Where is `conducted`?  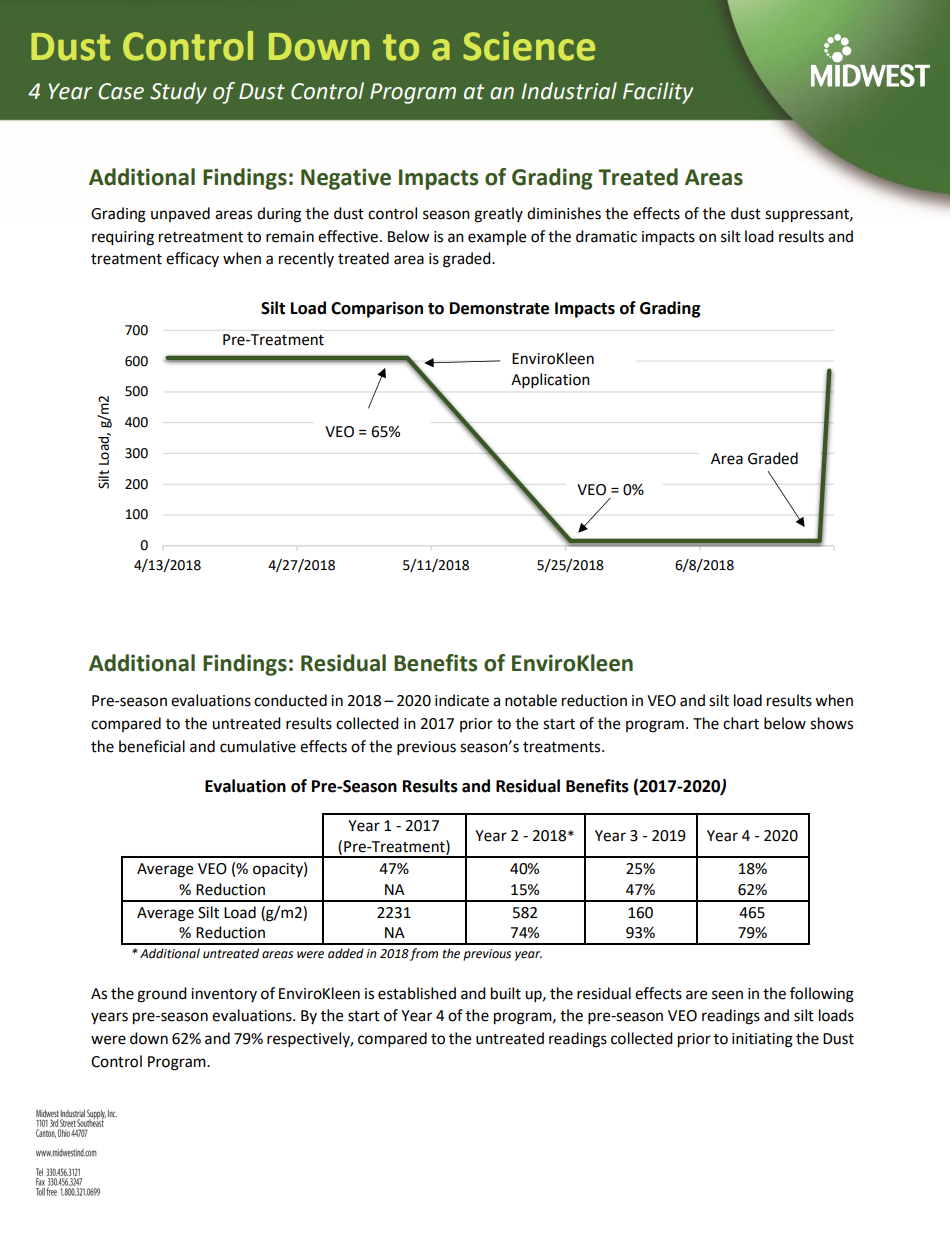
conducted is located at coordinates (290, 700).
